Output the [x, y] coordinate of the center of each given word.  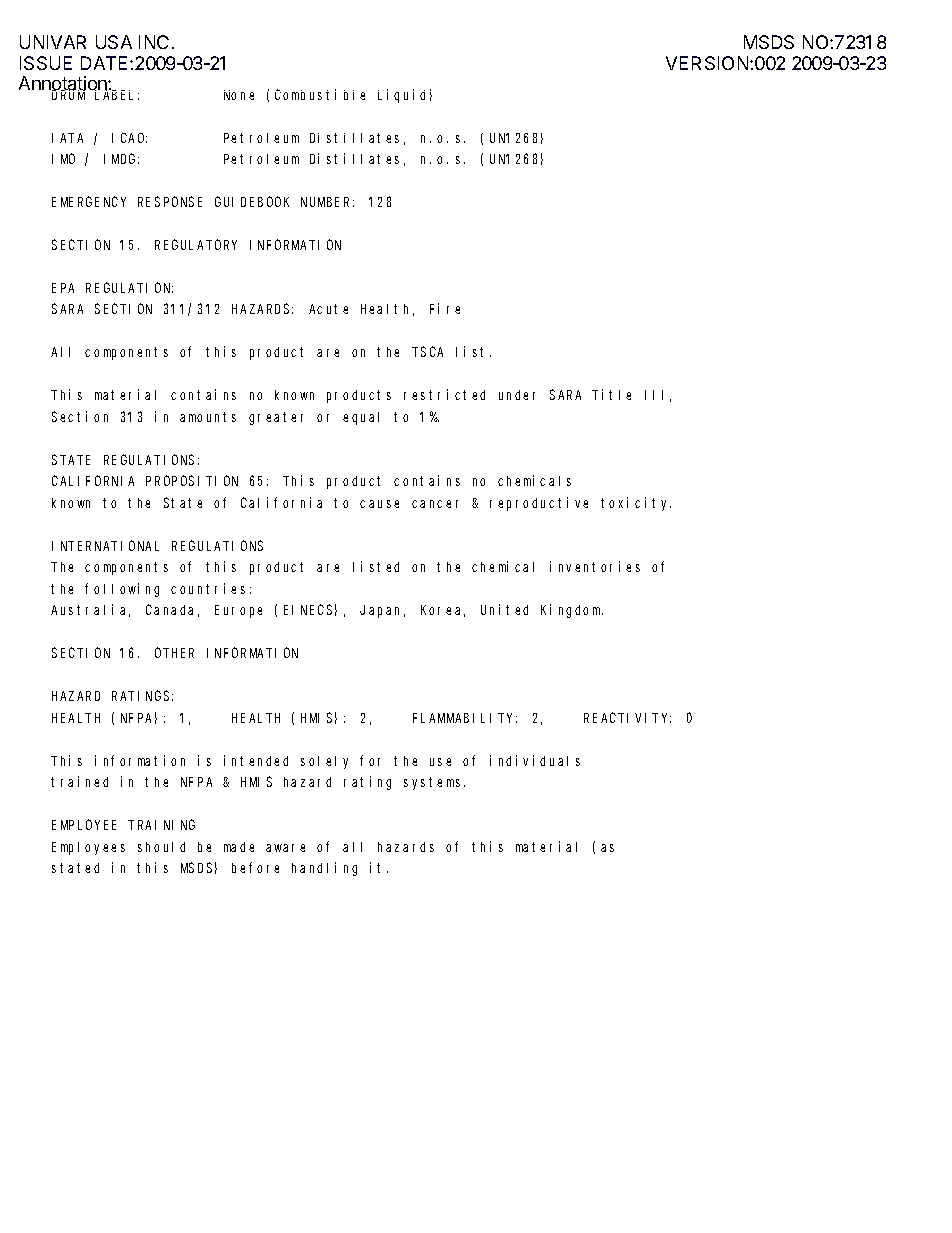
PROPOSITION [192, 481]
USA [114, 42]
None [239, 95]
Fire [445, 308]
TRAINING [161, 825]
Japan [382, 611]
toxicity [636, 504]
